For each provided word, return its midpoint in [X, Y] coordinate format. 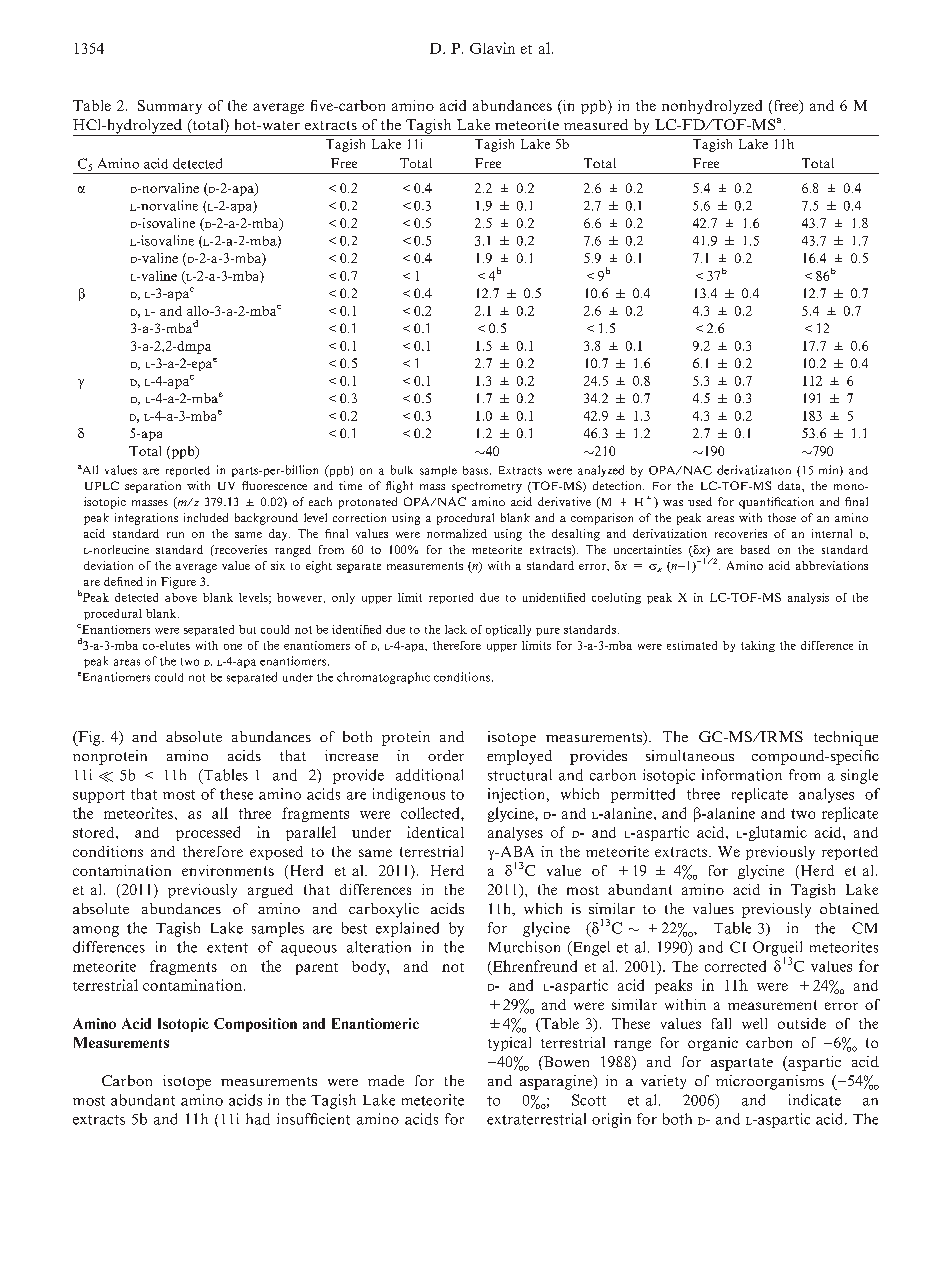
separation [153, 487]
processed [208, 833]
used [700, 501]
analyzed [601, 471]
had [258, 1119]
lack [456, 629]
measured [596, 124]
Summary [170, 107]
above [181, 597]
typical [509, 1044]
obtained [849, 908]
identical [435, 832]
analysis [808, 598]
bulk [402, 470]
